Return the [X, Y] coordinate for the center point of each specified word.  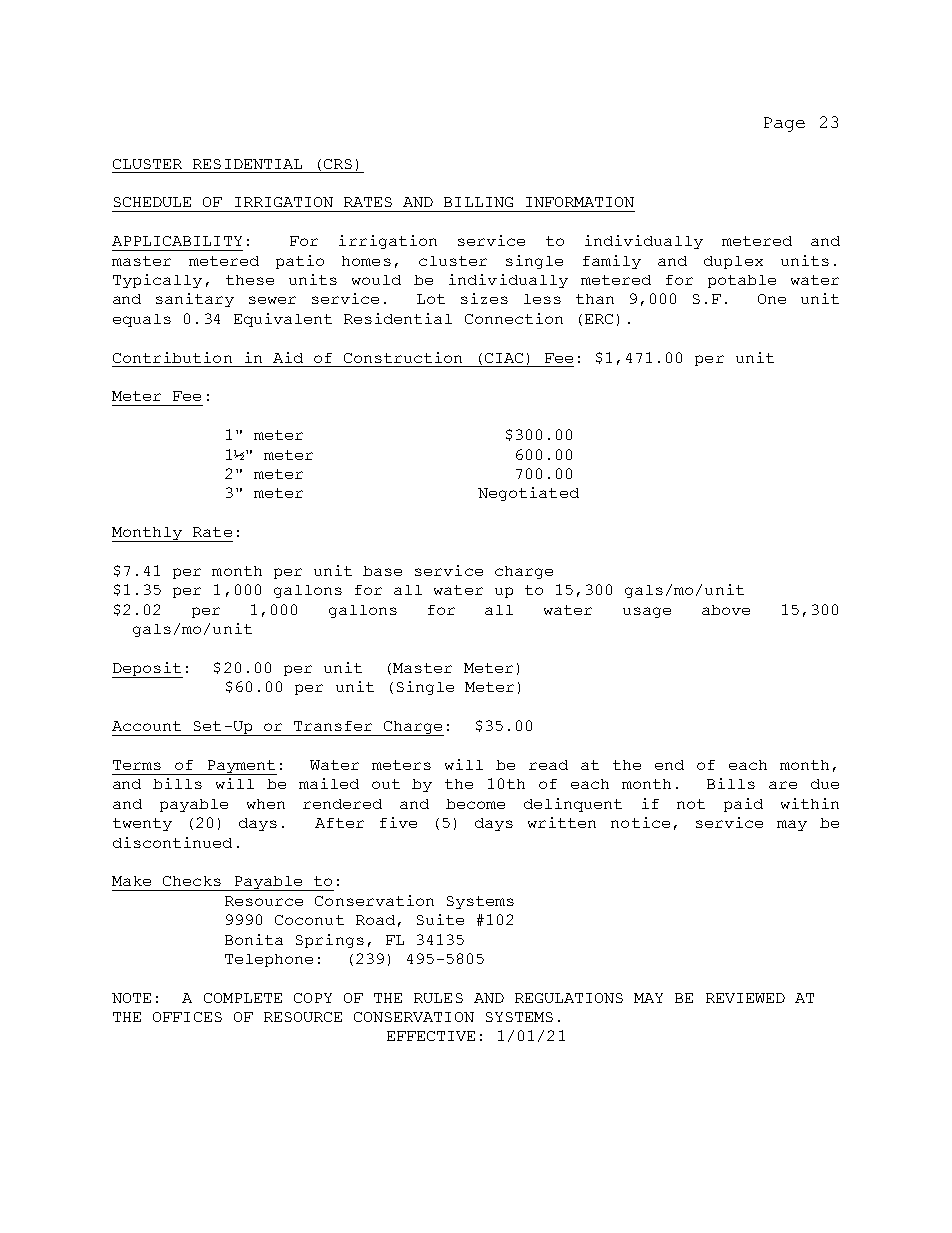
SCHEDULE [152, 202]
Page [784, 124]
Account [146, 726]
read [548, 765]
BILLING [478, 202]
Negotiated [528, 494]
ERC [599, 319]
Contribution [172, 357]
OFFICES [187, 1017]
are [783, 785]
